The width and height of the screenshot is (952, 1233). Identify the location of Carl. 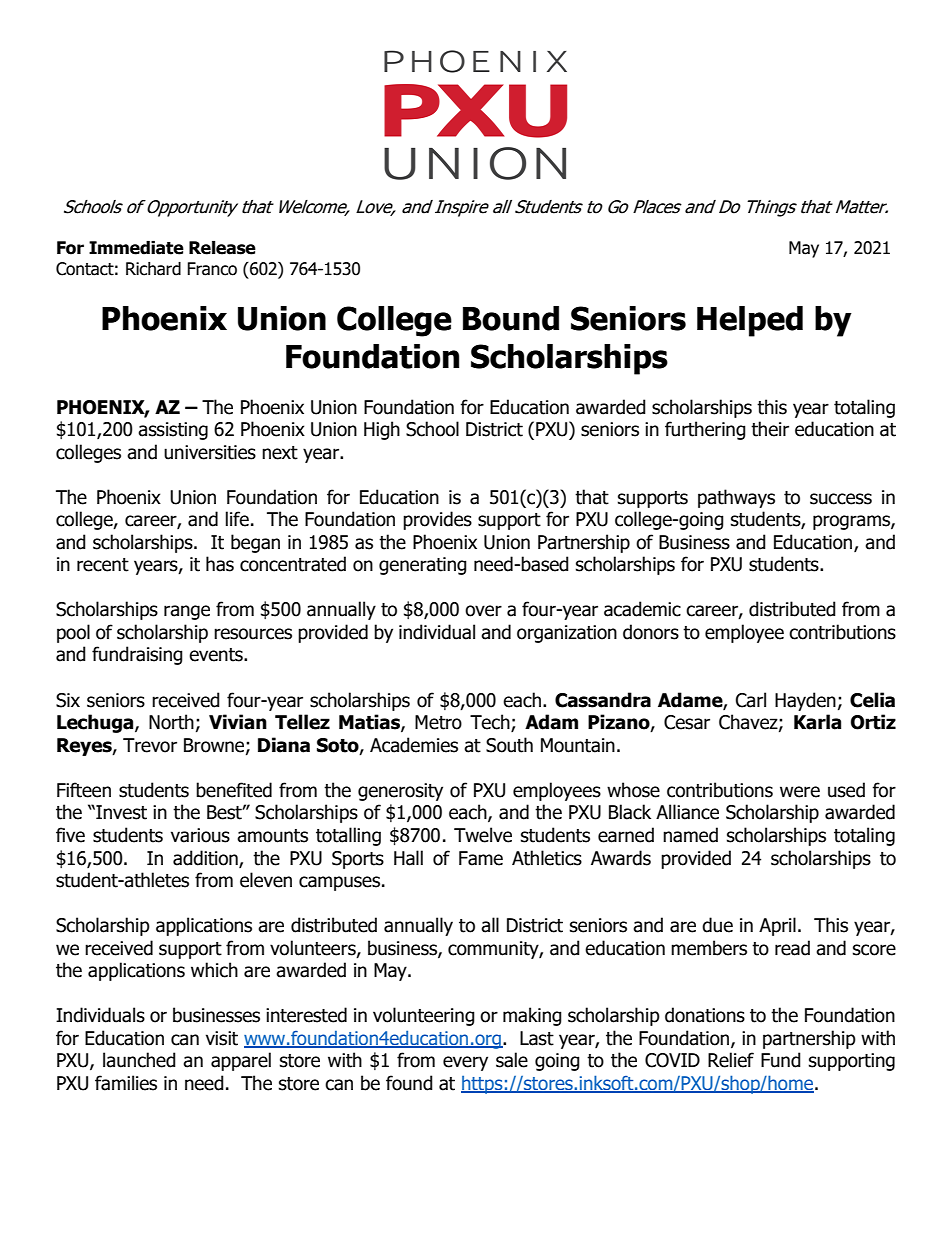
(751, 700).
